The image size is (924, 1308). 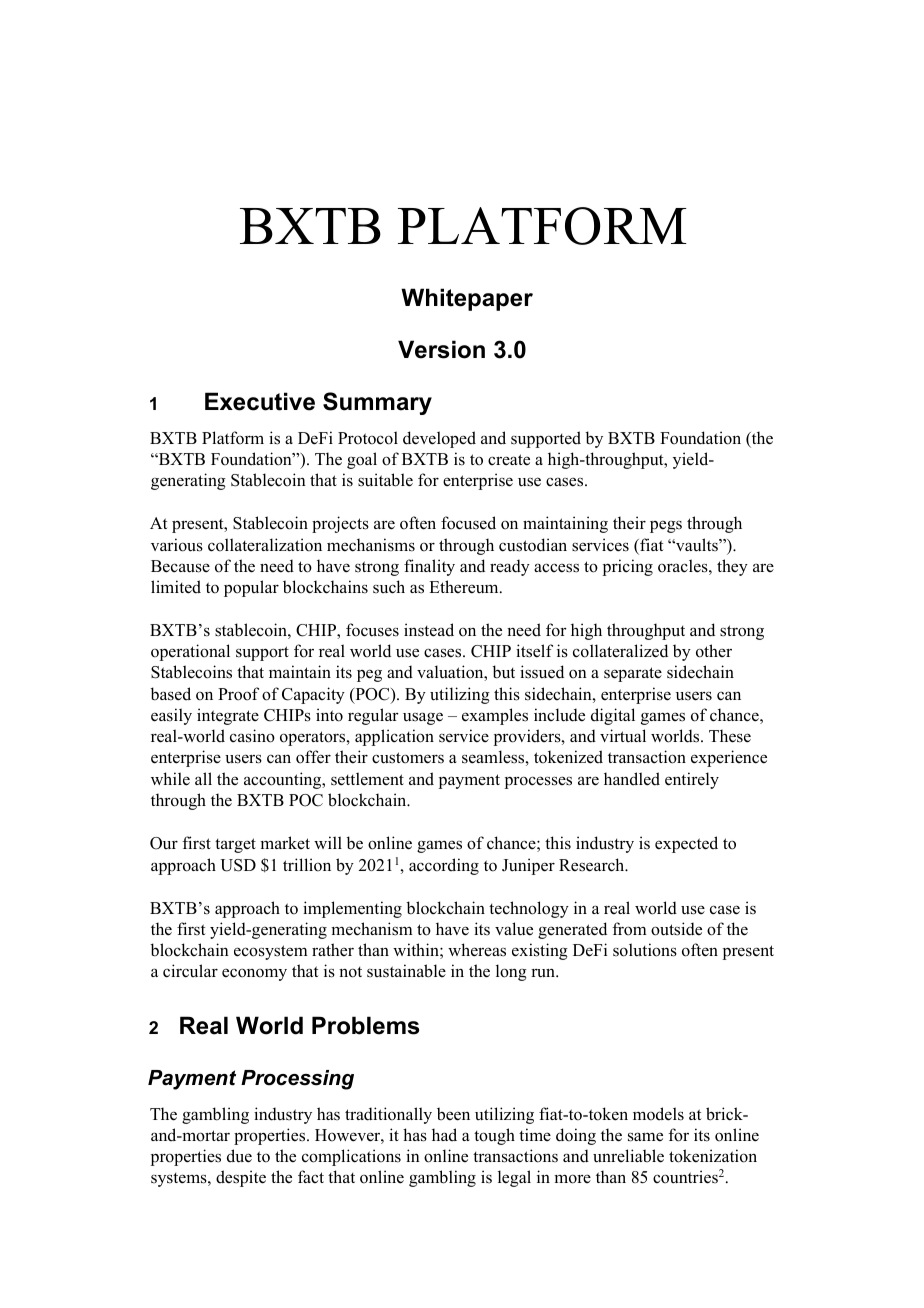 I want to click on various, so click(x=177, y=545).
